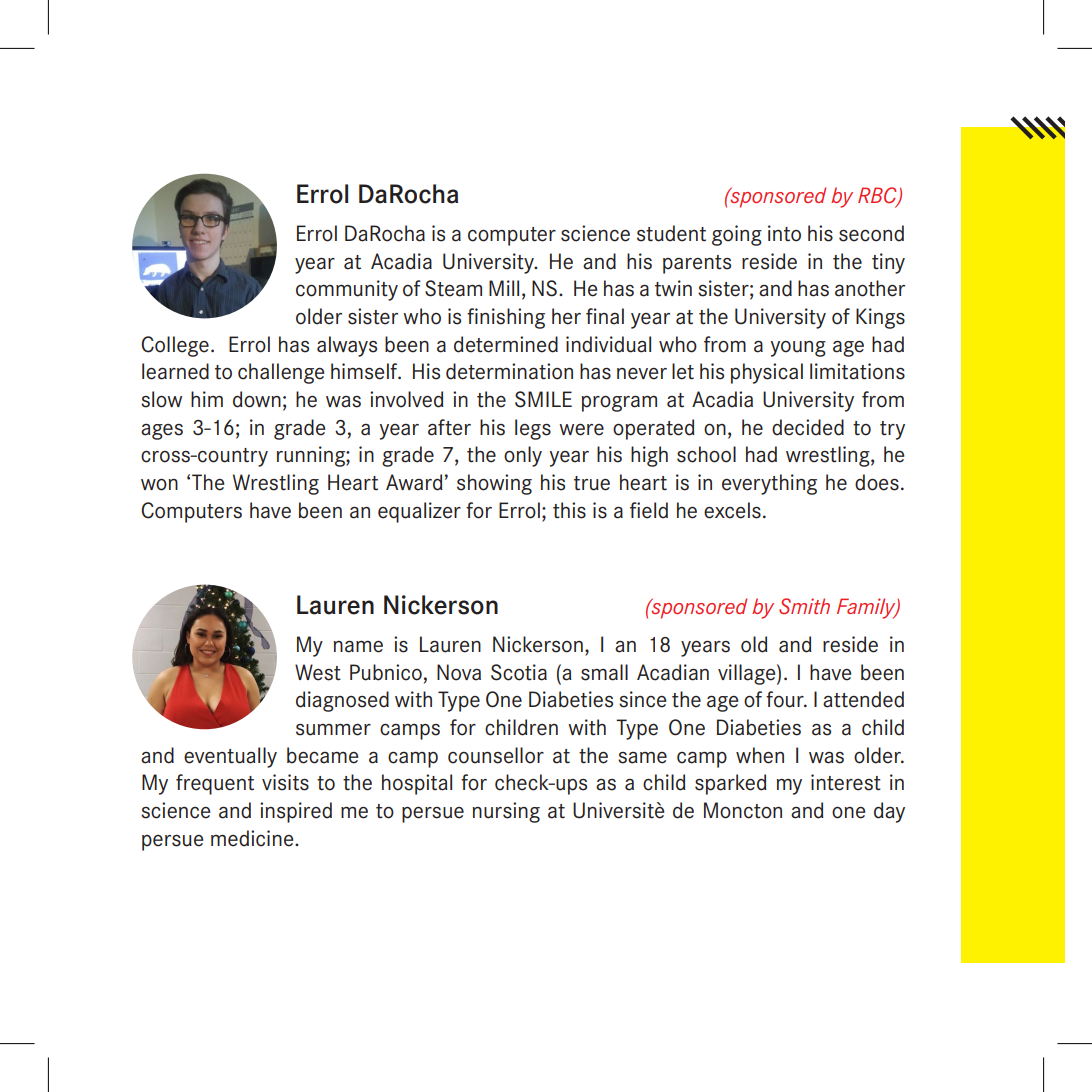 The height and width of the screenshot is (1092, 1092). Describe the element at coordinates (569, 510) in the screenshot. I see `this` at that location.
